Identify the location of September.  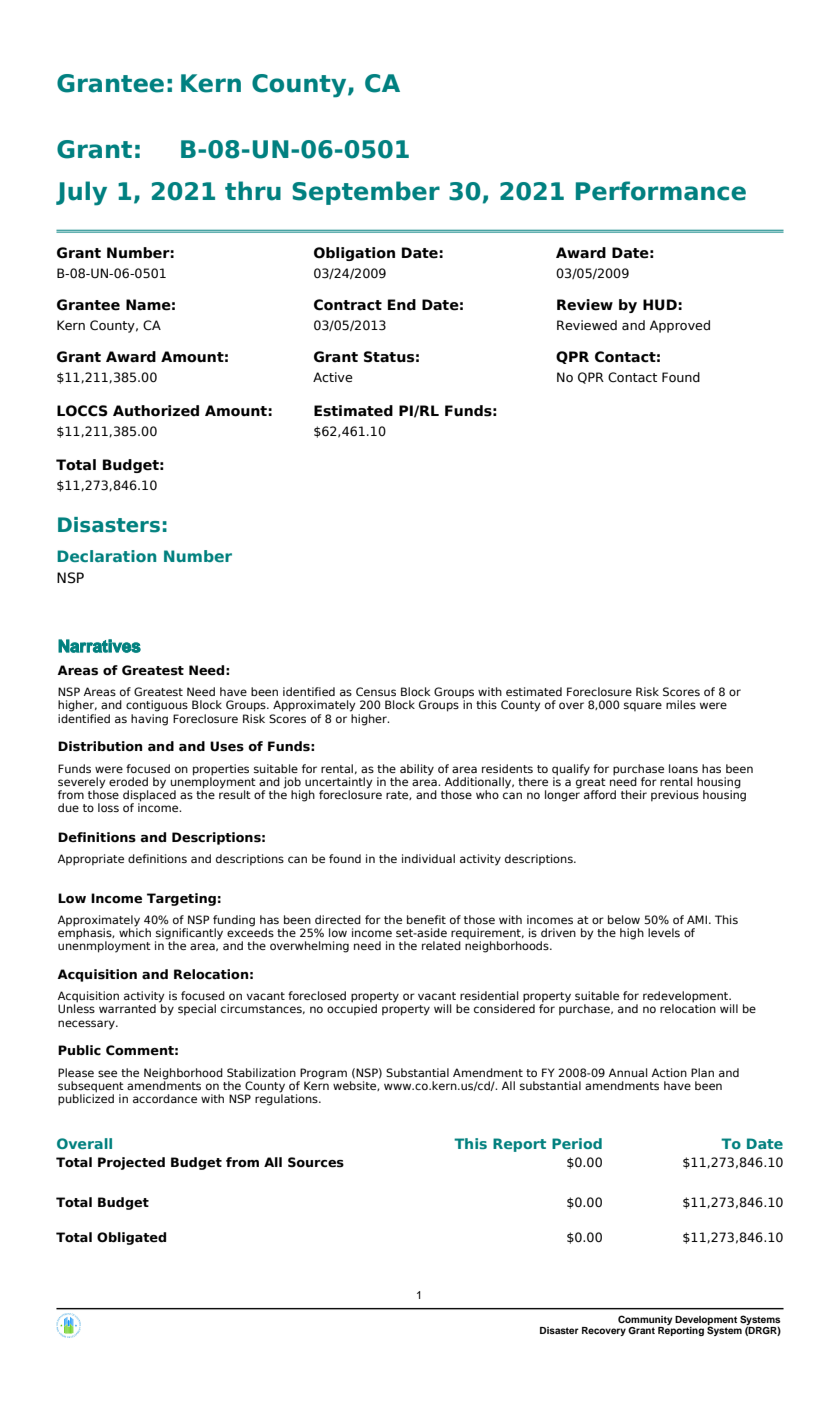
(366, 193).
